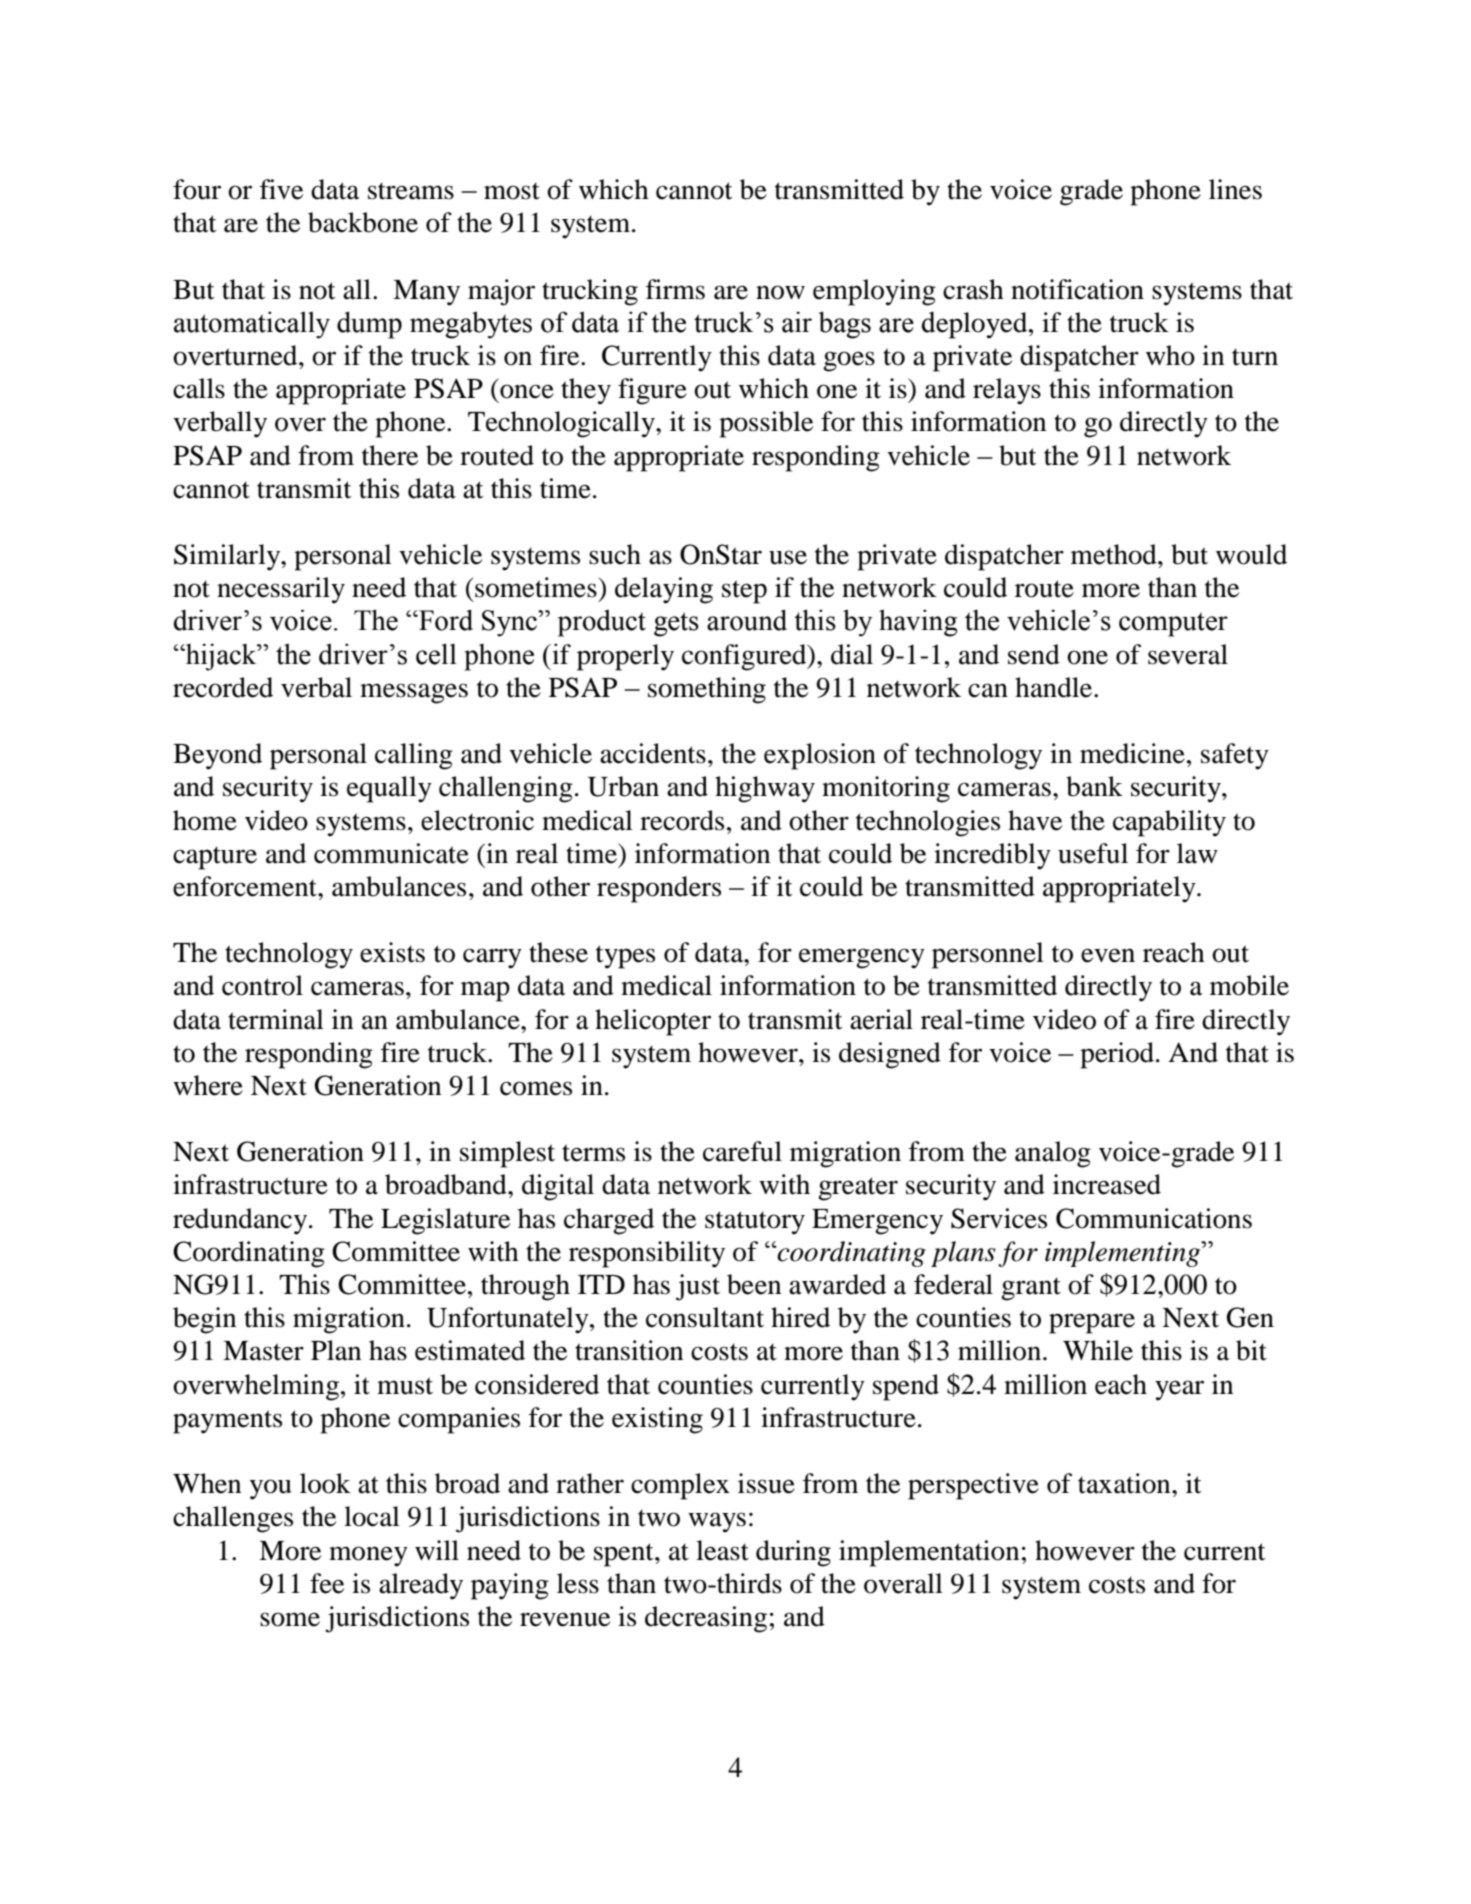 This screenshot has height=1904, width=1471. I want to click on firms, so click(675, 289).
